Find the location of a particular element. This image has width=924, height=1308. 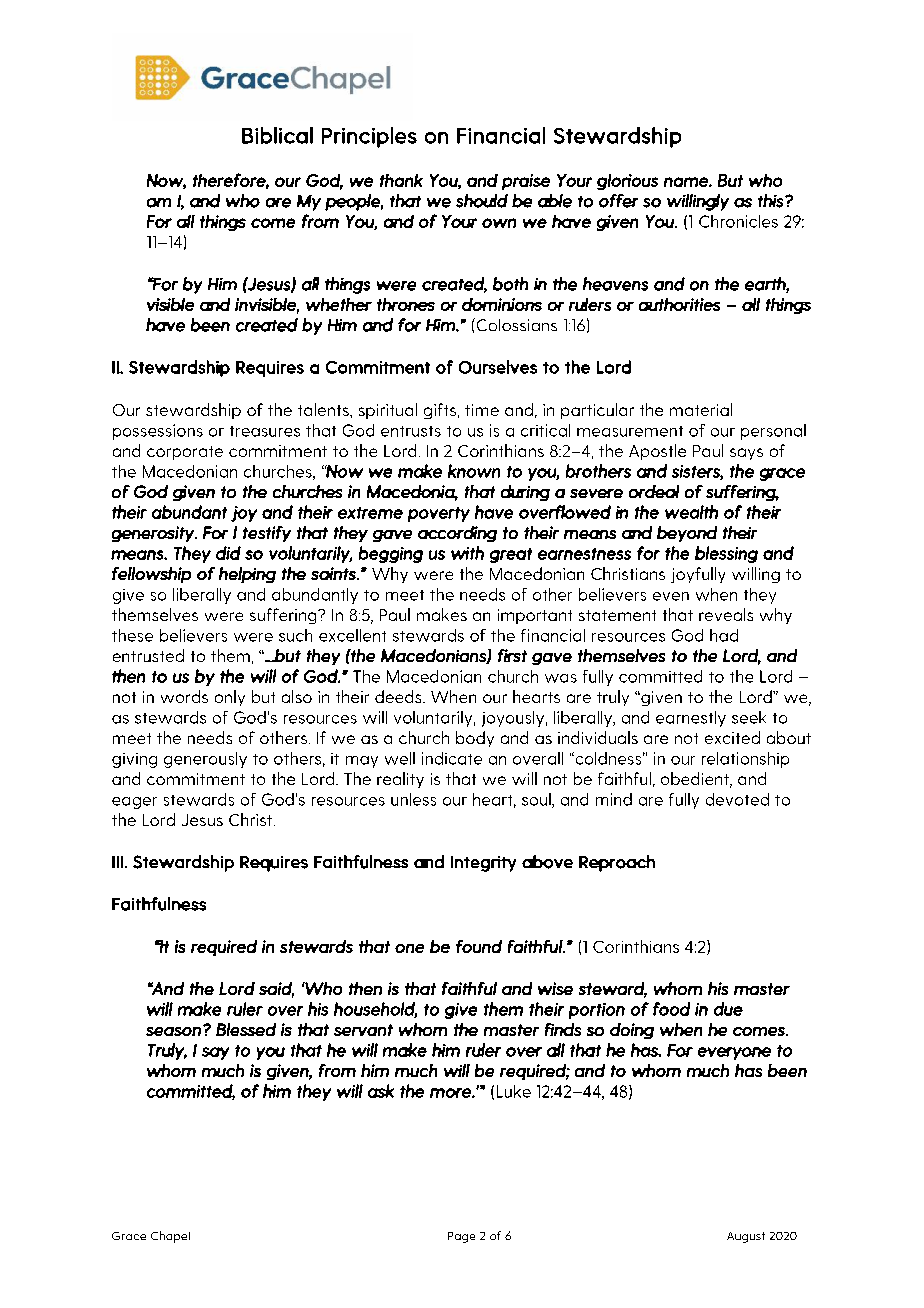

gifts is located at coordinates (441, 411).
